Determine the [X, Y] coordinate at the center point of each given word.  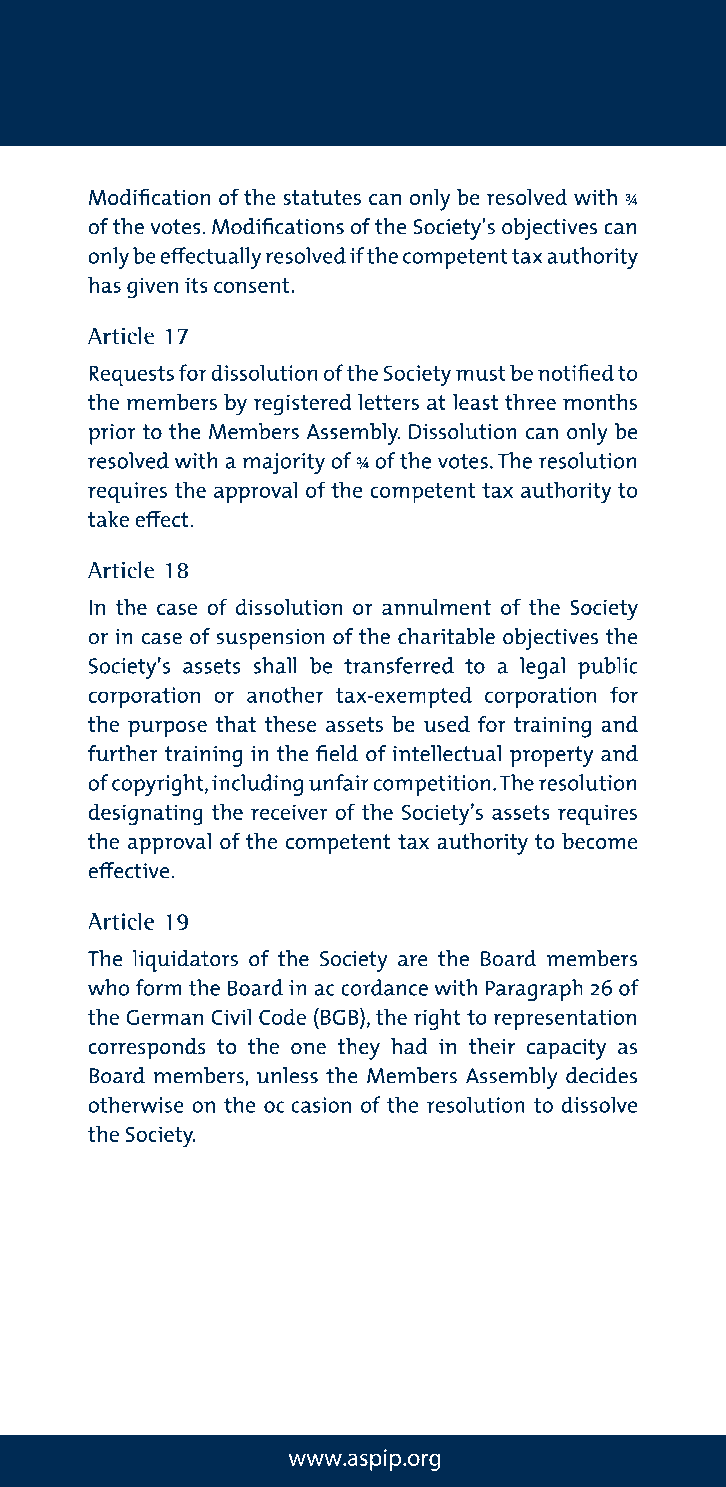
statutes [322, 197]
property [551, 756]
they [358, 1049]
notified [576, 372]
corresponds [147, 1049]
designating [145, 814]
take [108, 519]
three [530, 402]
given [152, 288]
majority [283, 463]
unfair [339, 782]
